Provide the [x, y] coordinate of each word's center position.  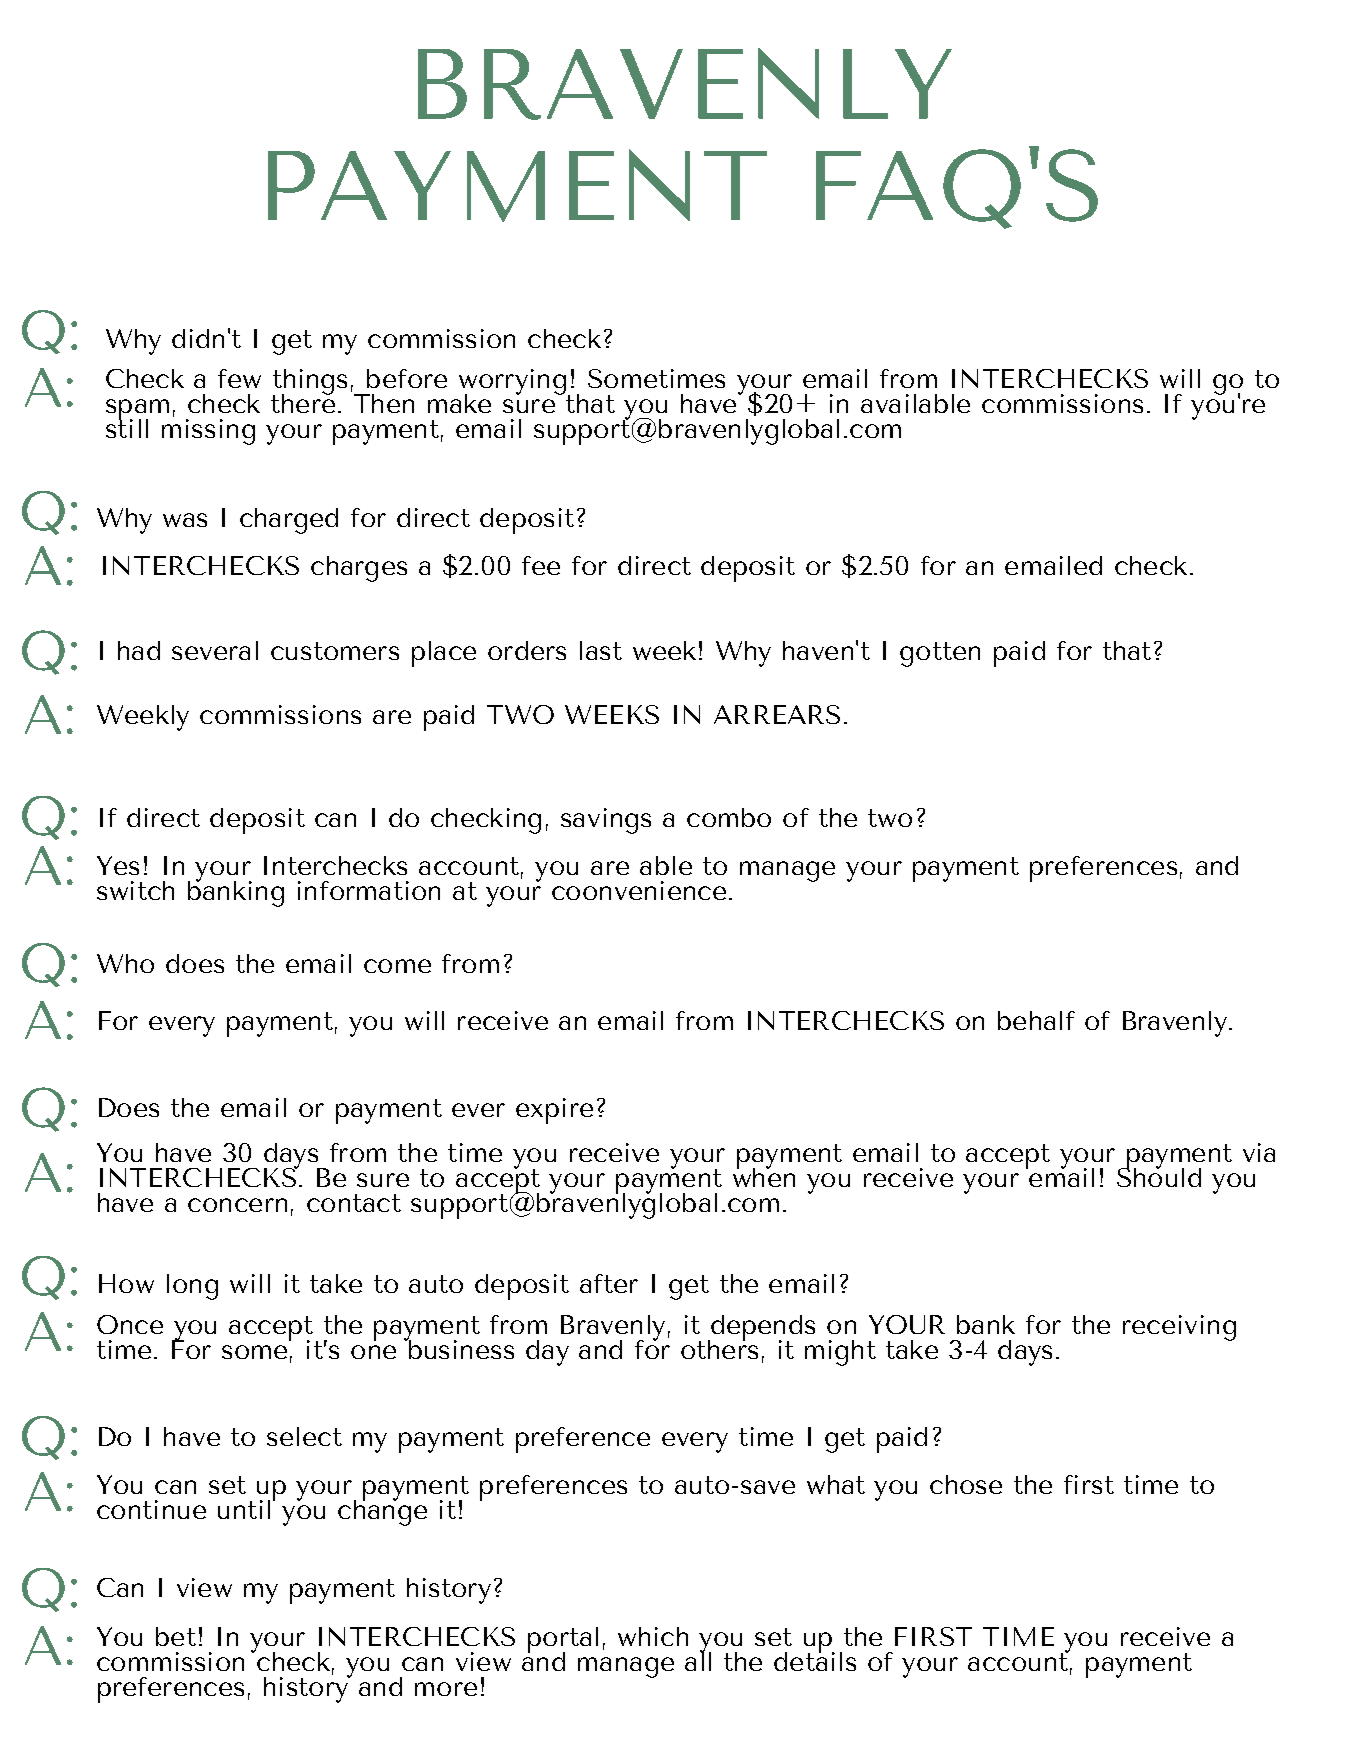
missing [208, 430]
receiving [1179, 1328]
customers [335, 651]
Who [125, 963]
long [192, 1287]
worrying [512, 383]
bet [176, 1636]
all [698, 1660]
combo [729, 817]
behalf [1036, 1020]
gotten [940, 654]
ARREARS [777, 714]
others [719, 1348]
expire [554, 1111]
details [815, 1660]
